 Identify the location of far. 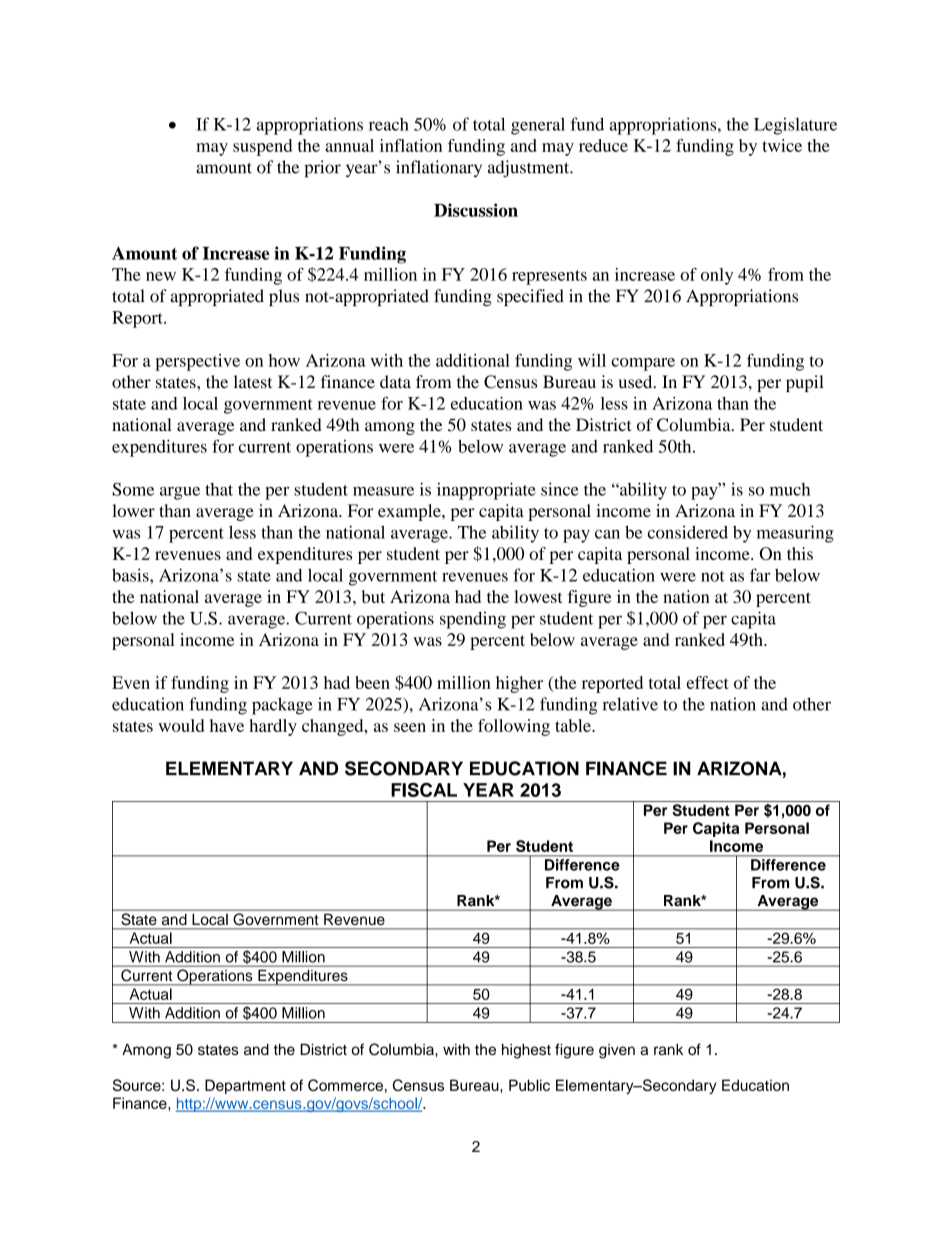
(760, 575).
